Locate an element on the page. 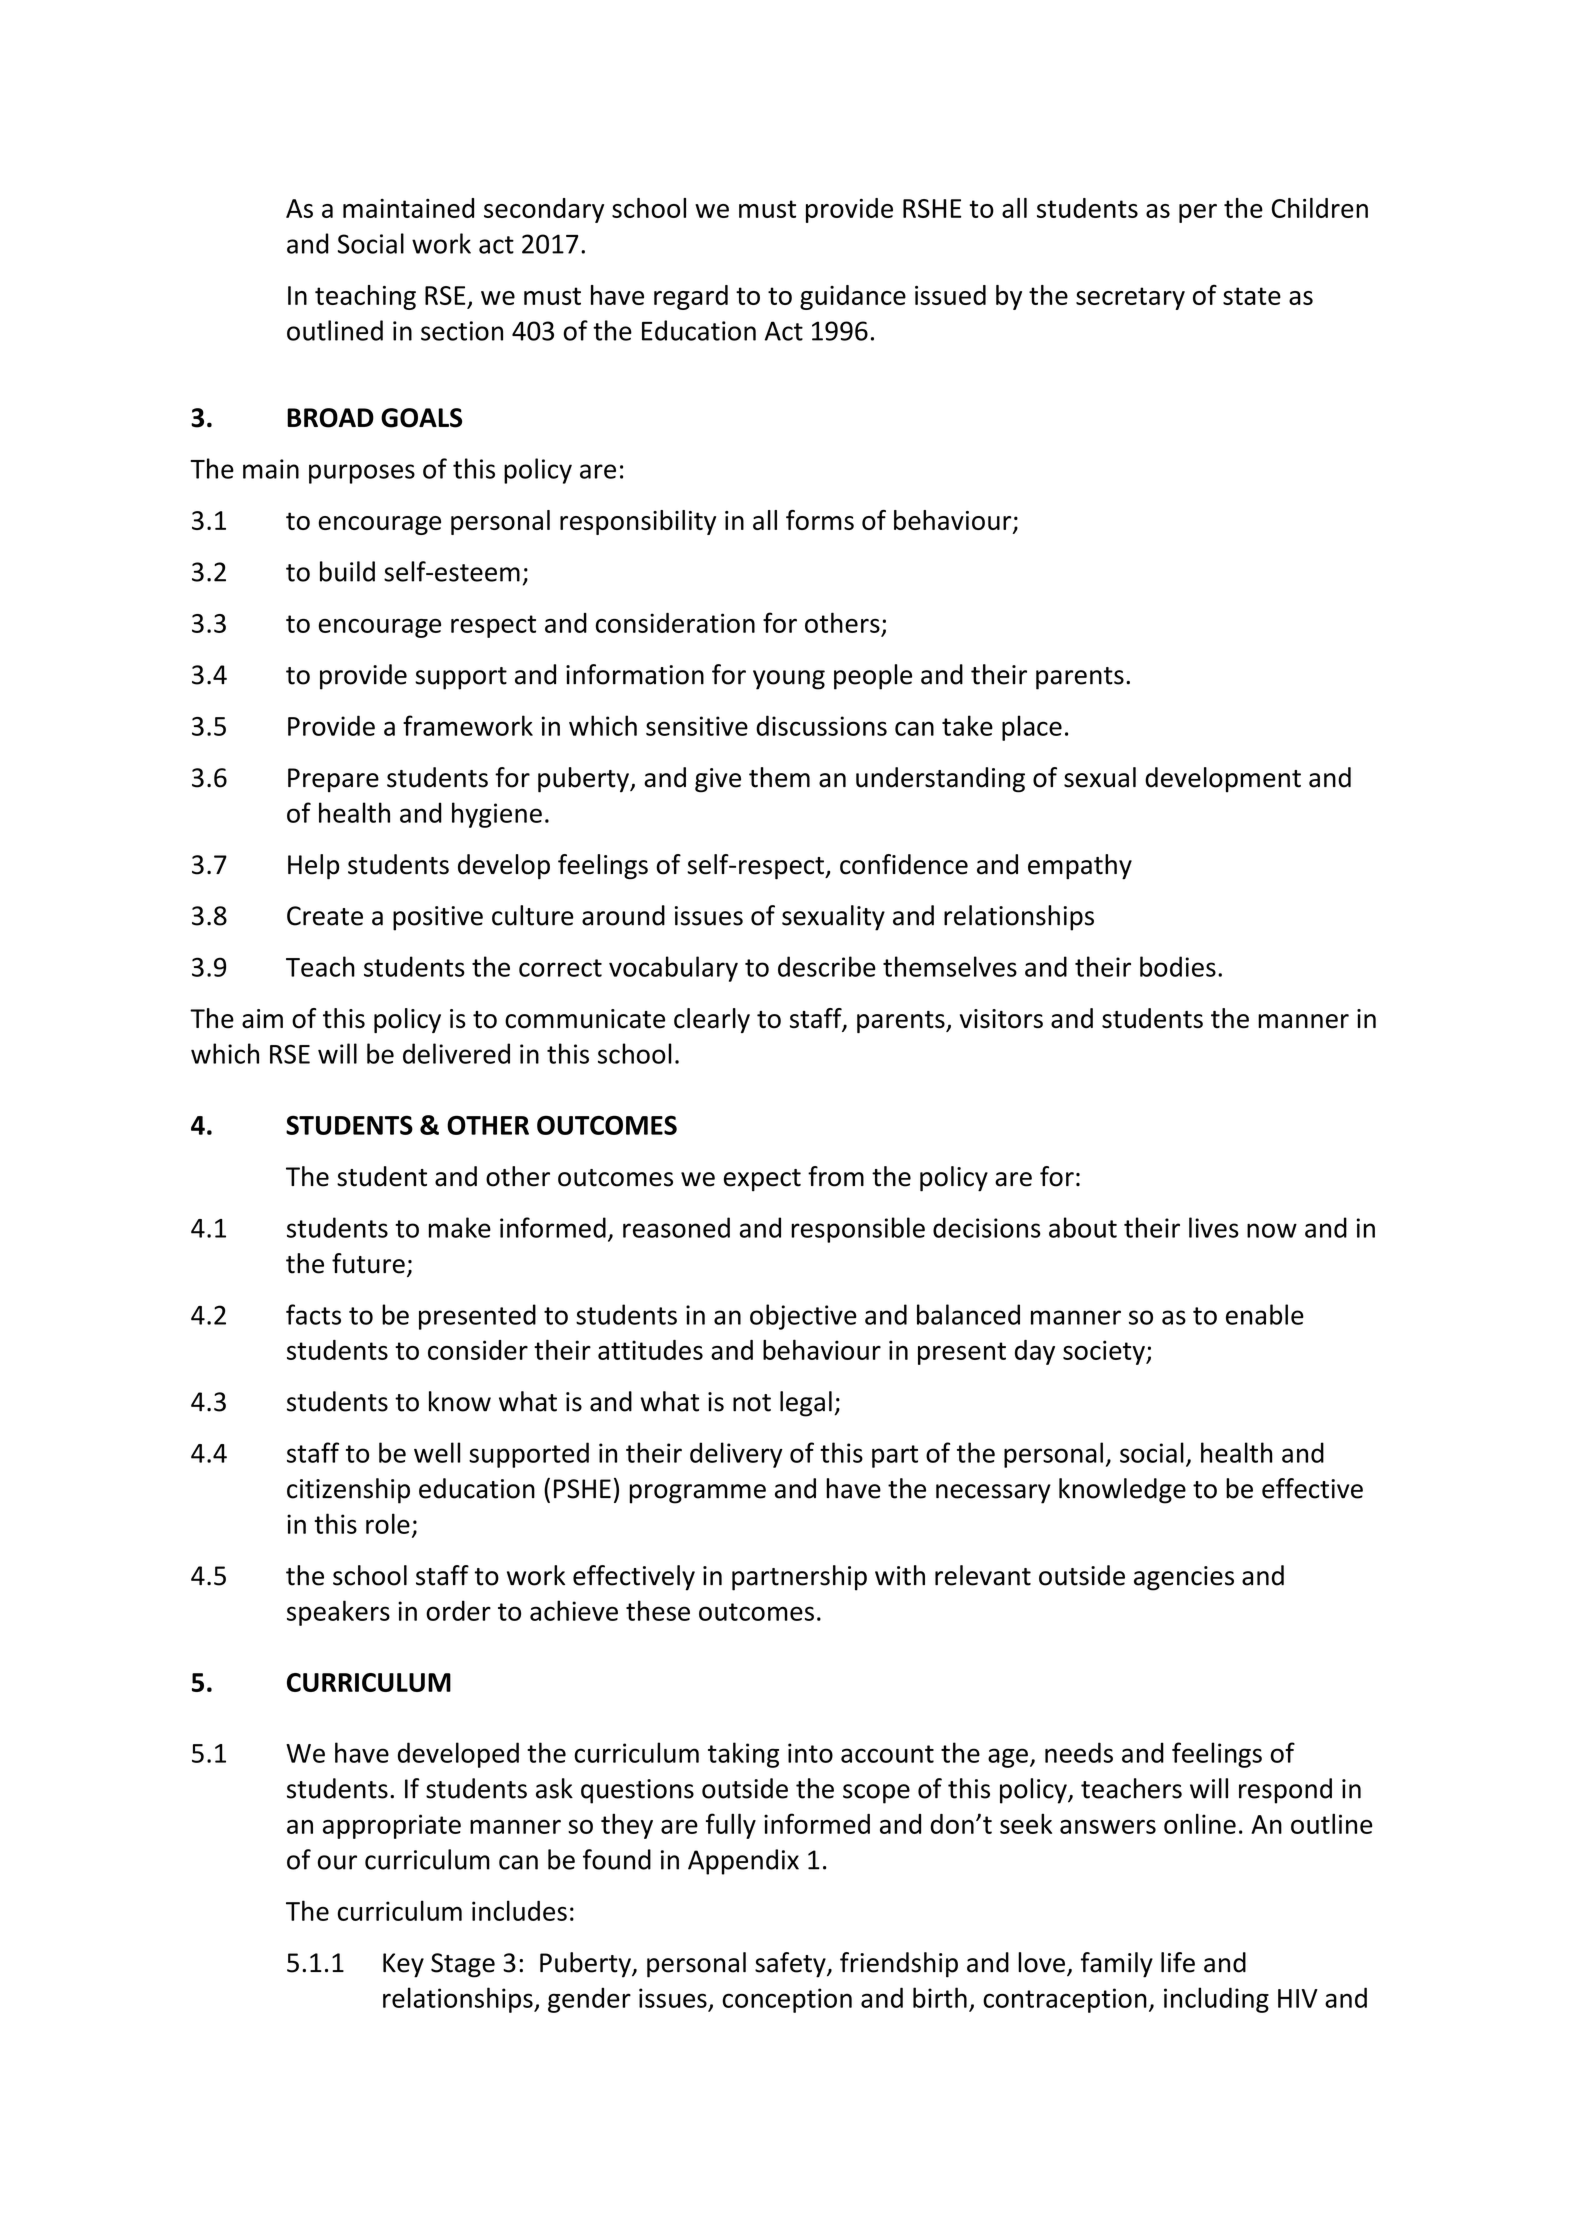  Prepare is located at coordinates (333, 780).
